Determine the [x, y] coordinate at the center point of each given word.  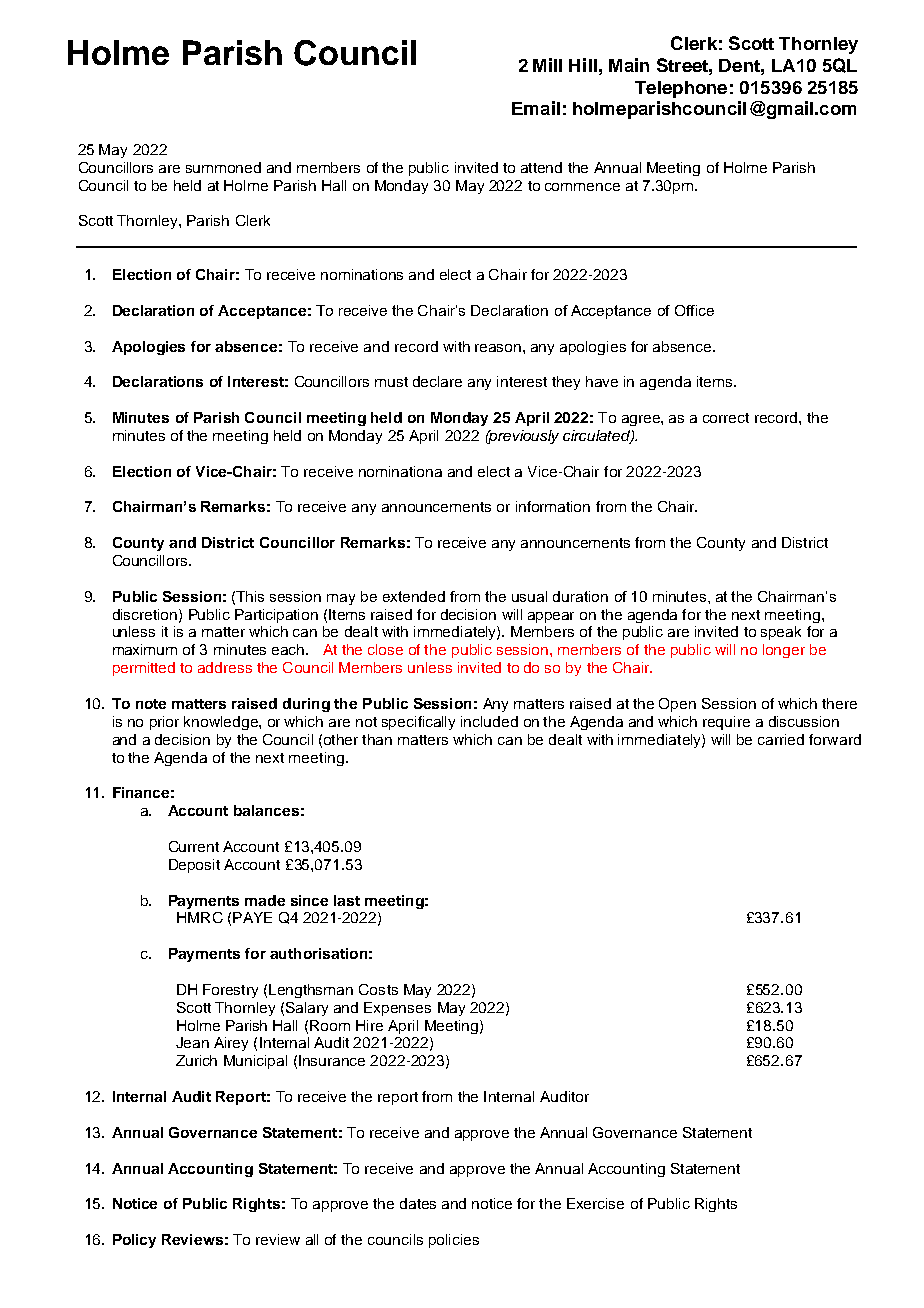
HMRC [200, 917]
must [391, 382]
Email [536, 108]
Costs [378, 989]
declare [437, 381]
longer [784, 651]
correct [726, 418]
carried [781, 739]
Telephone [681, 89]
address [225, 667]
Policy [134, 1241]
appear [551, 617]
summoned [223, 167]
